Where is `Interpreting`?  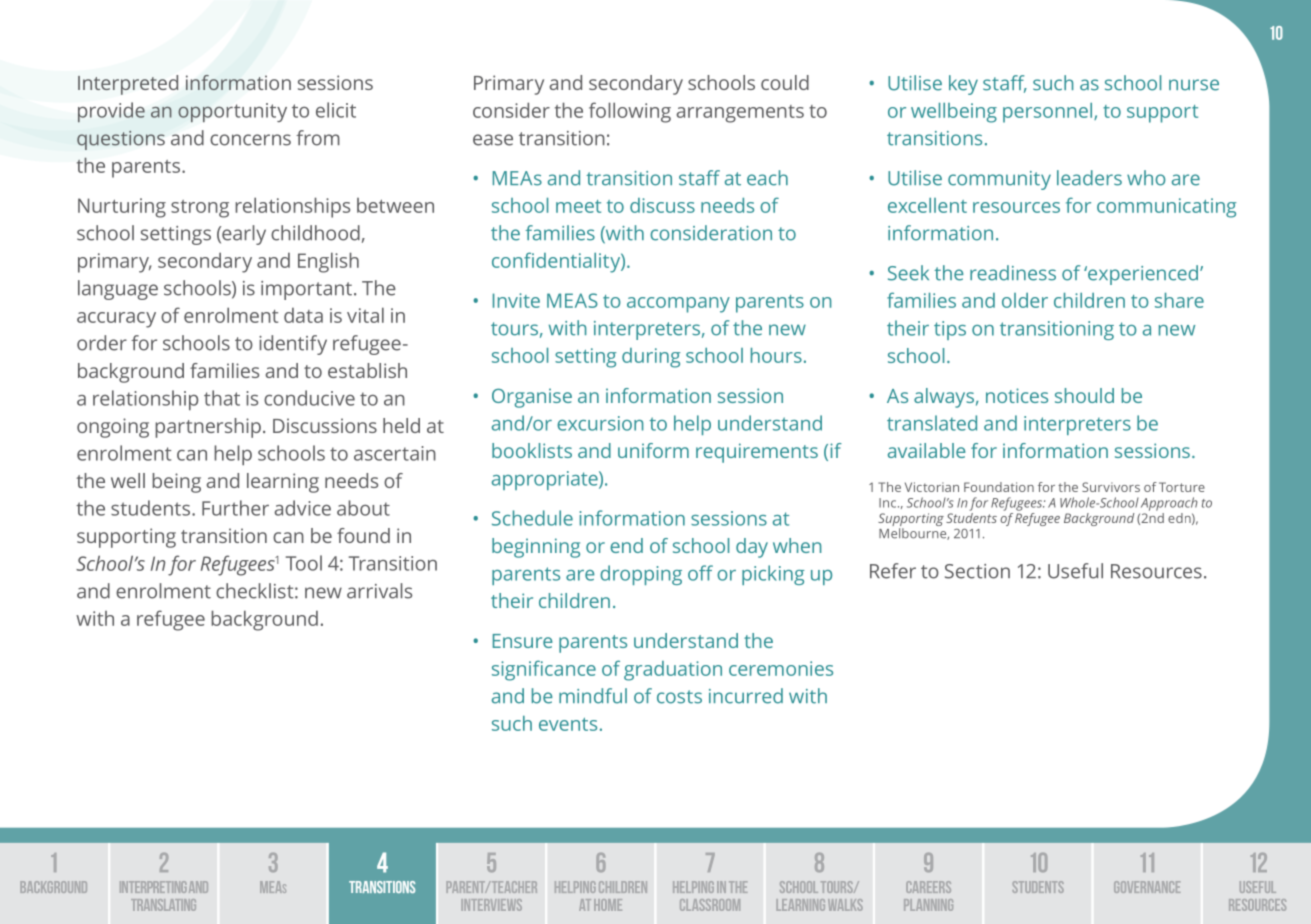 Interpreting is located at coordinates (153, 887).
